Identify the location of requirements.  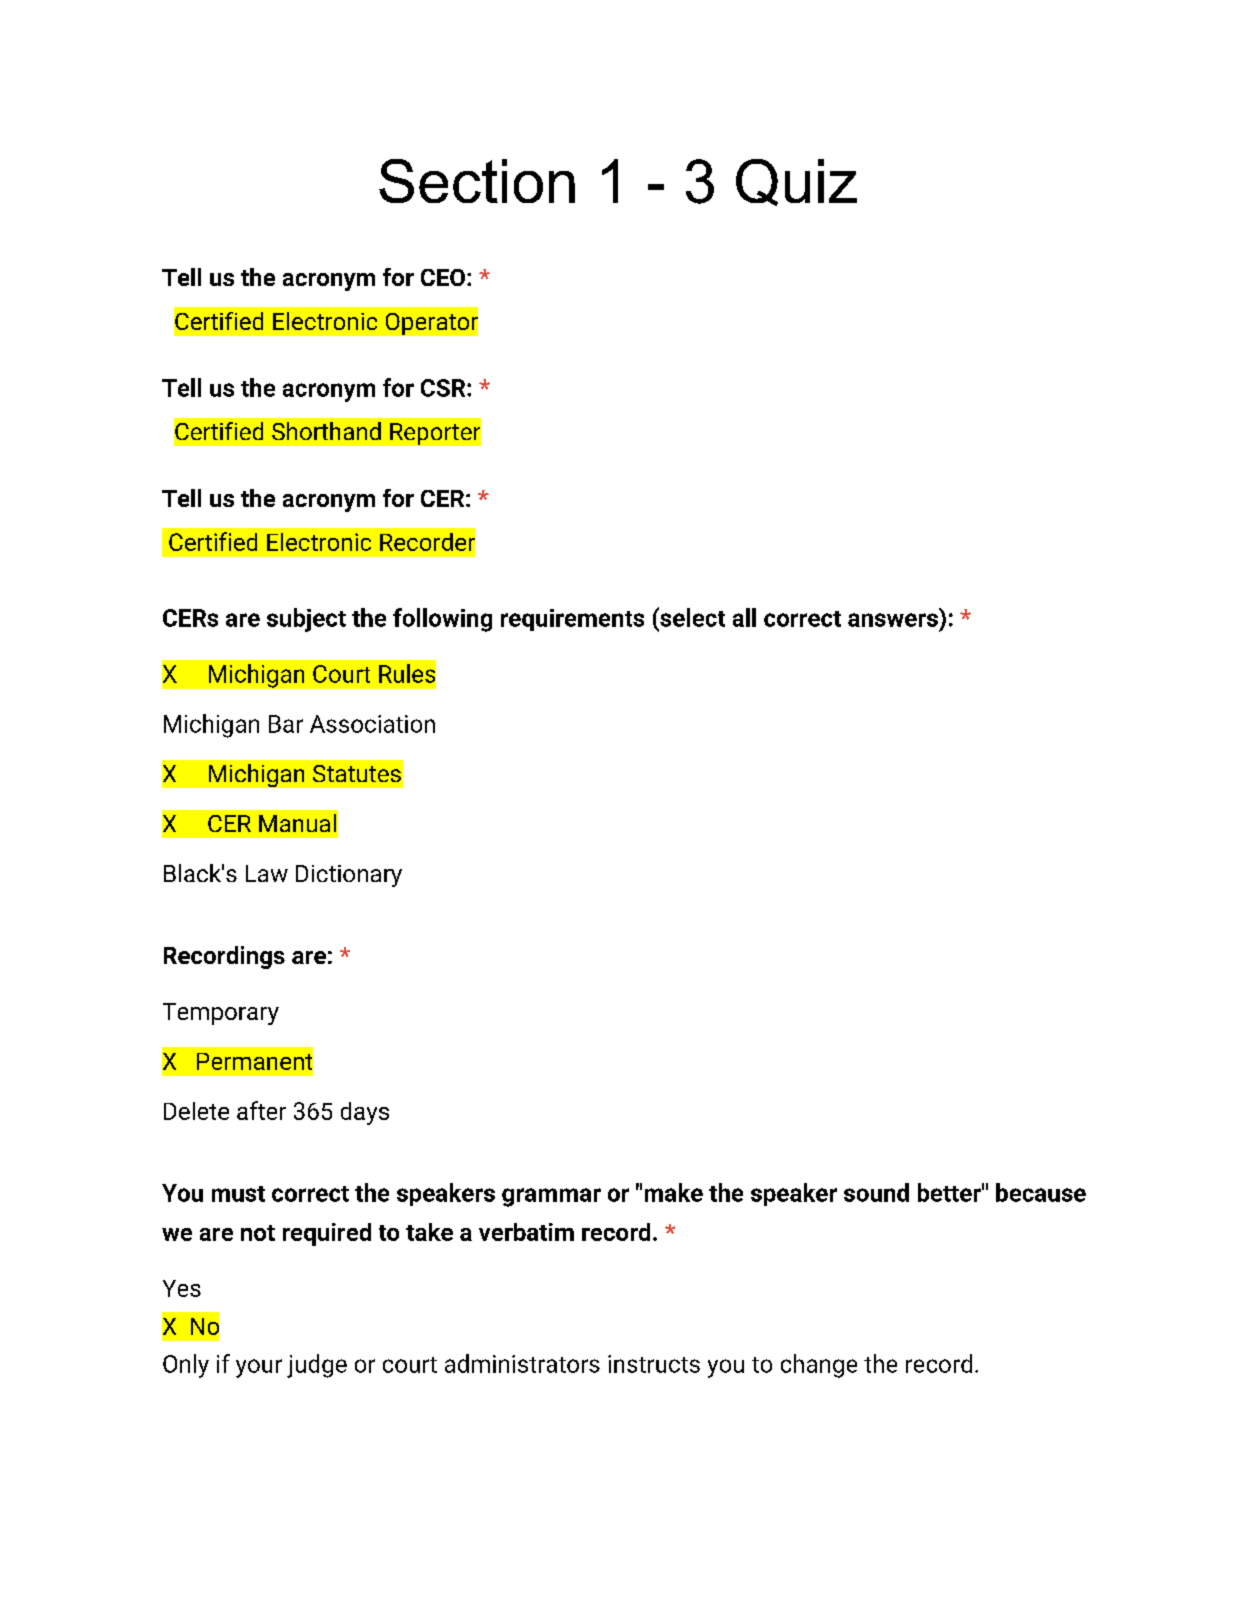
(572, 620).
